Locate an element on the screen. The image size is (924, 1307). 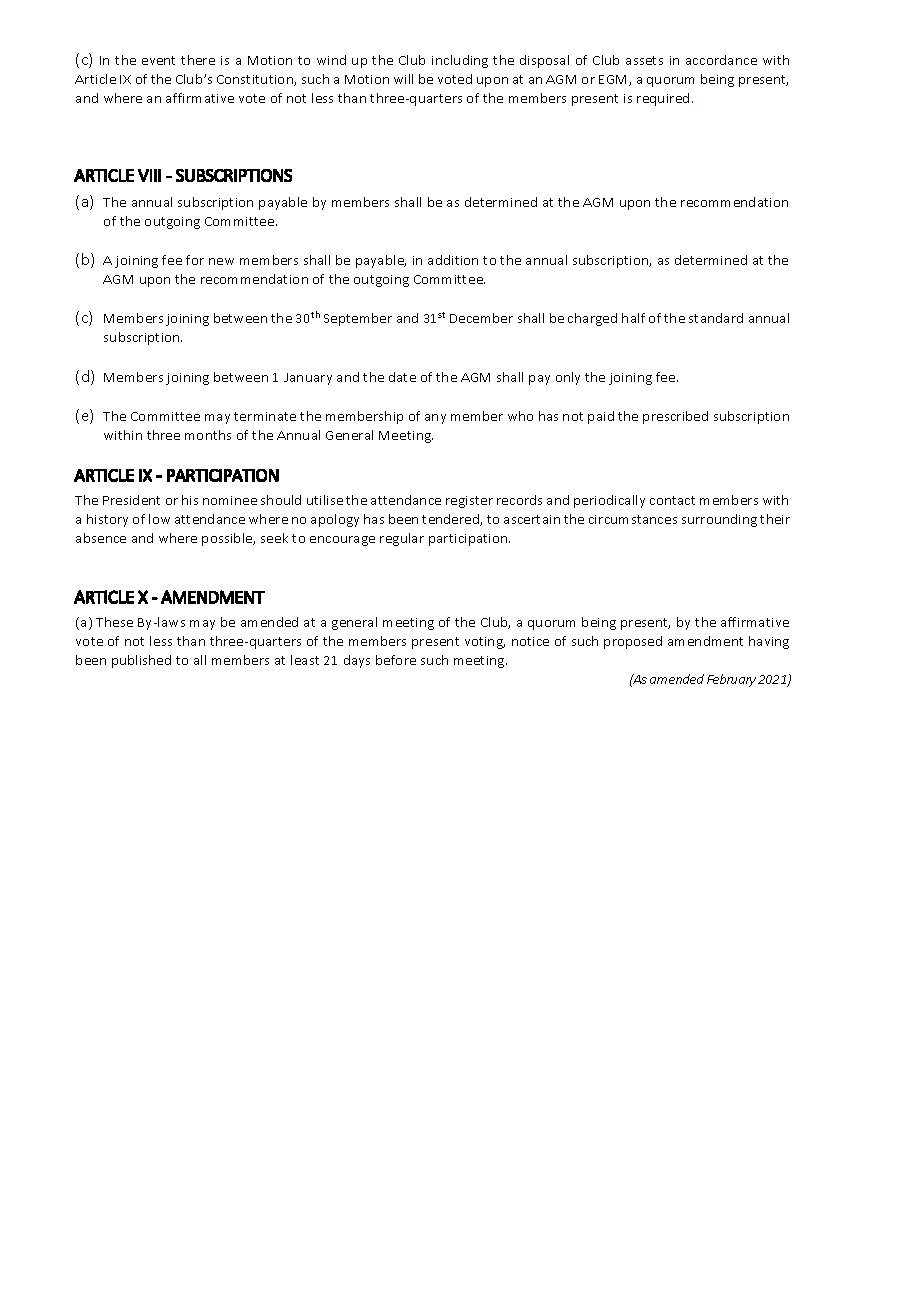
date is located at coordinates (402, 377).
